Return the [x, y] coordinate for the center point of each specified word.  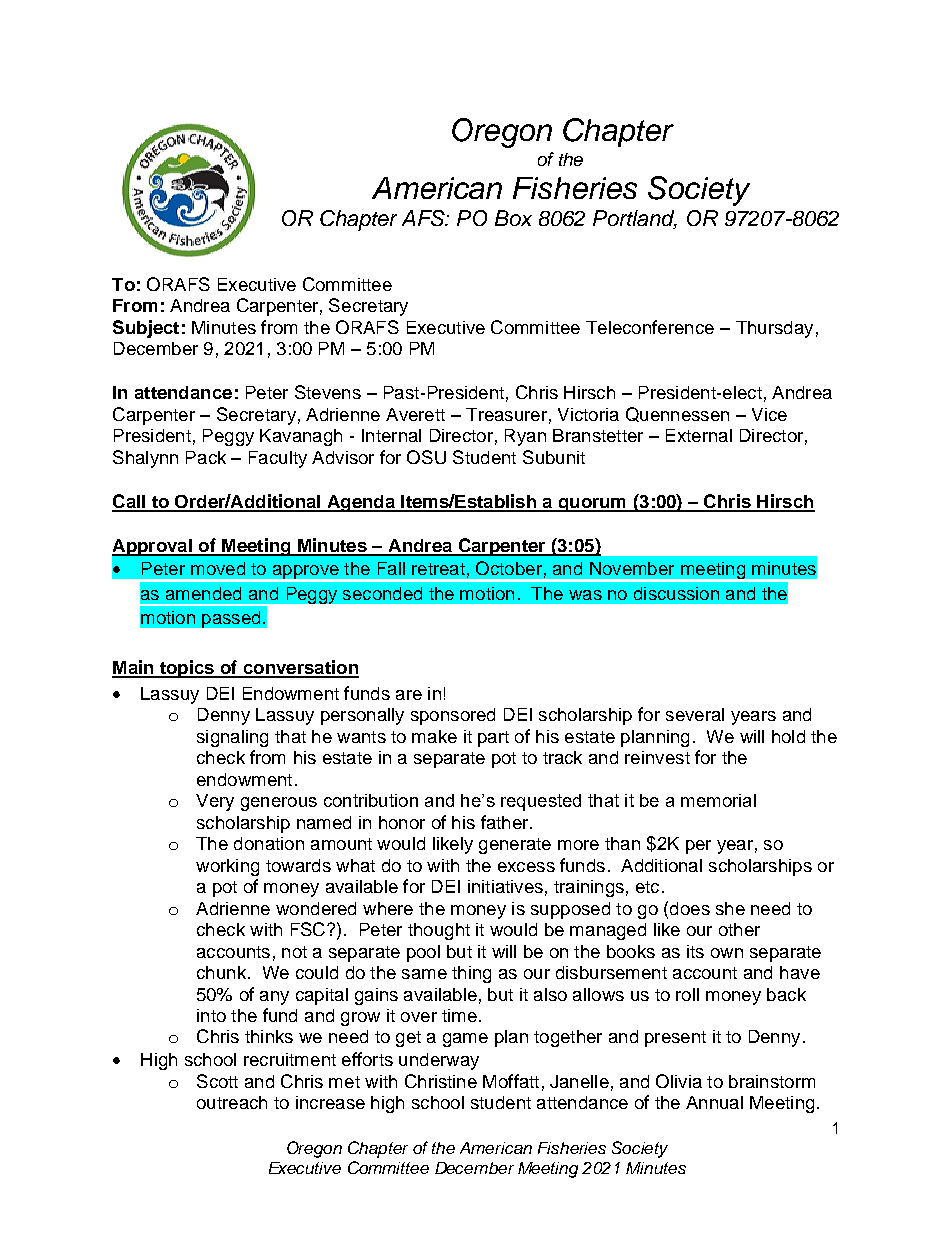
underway [439, 1061]
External [699, 435]
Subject [146, 329]
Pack [206, 457]
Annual [714, 1102]
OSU [426, 457]
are [409, 695]
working [227, 867]
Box [513, 218]
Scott [217, 1081]
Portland [635, 219]
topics [187, 669]
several [695, 714]
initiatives [505, 886]
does [690, 908]
